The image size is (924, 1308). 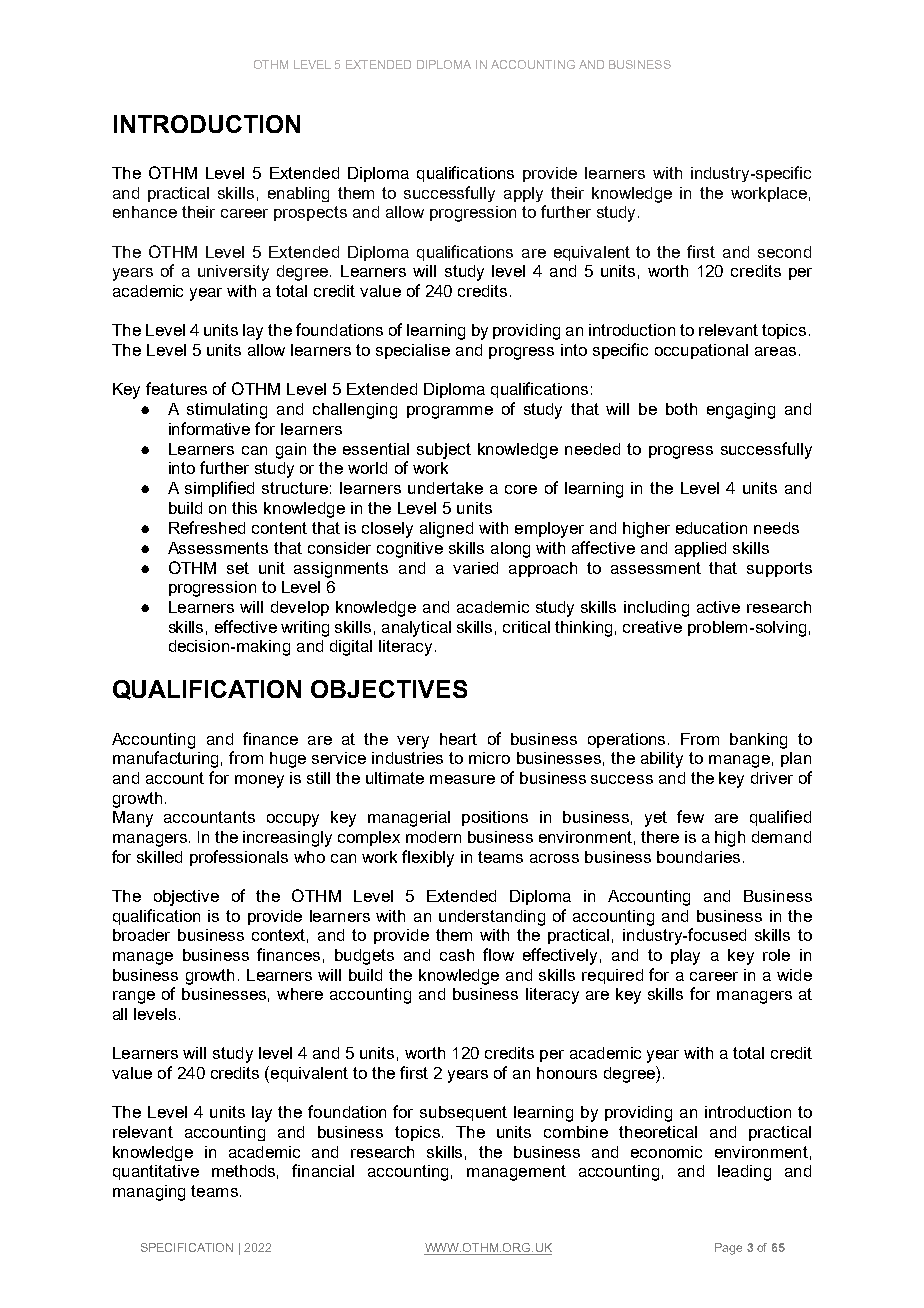 What do you see at coordinates (728, 1249) in the image?
I see `Page` at bounding box center [728, 1249].
